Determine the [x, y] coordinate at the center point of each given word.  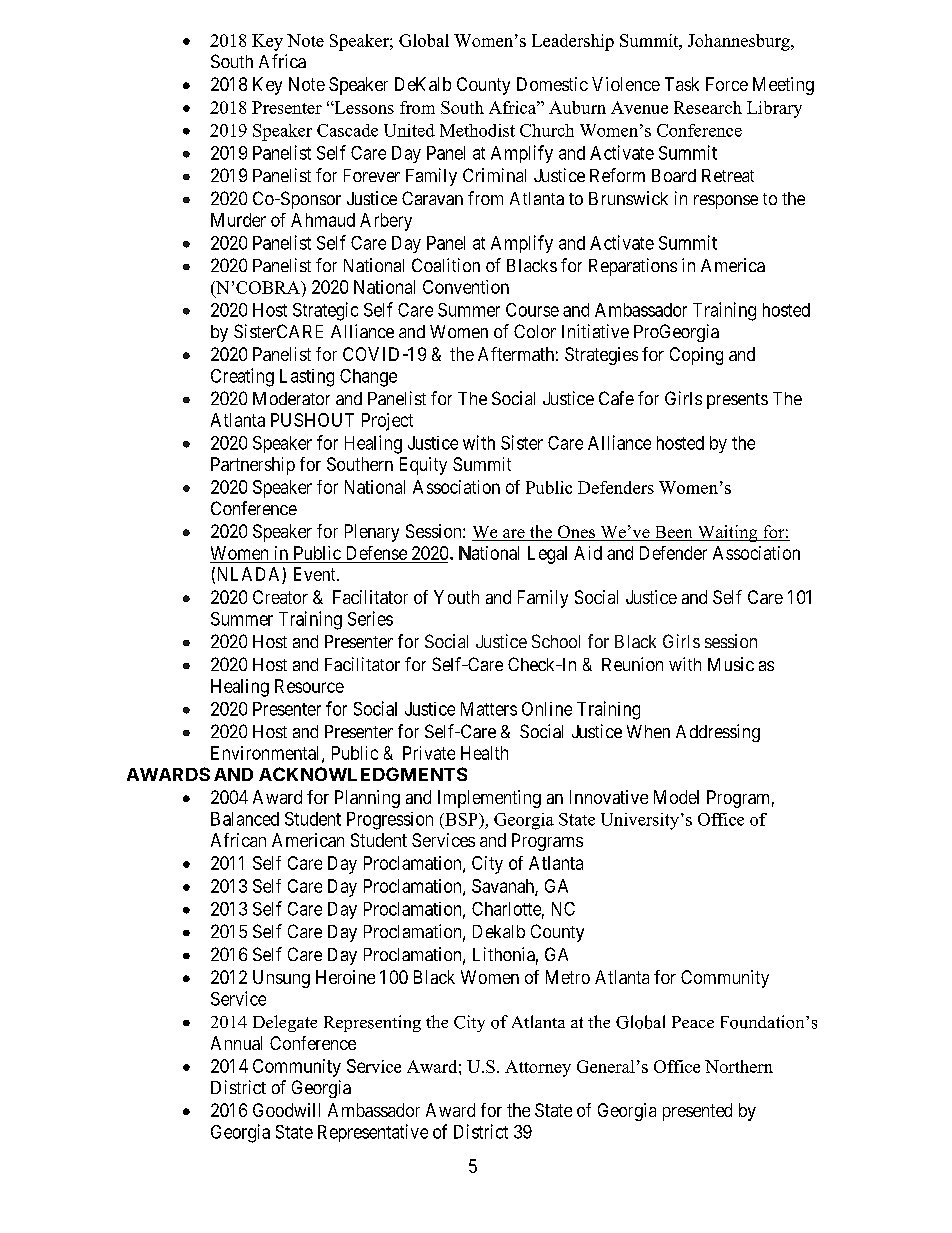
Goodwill [286, 1110]
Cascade [347, 130]
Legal [547, 555]
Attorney [538, 1068]
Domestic [552, 84]
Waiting [727, 533]
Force [727, 84]
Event [316, 574]
